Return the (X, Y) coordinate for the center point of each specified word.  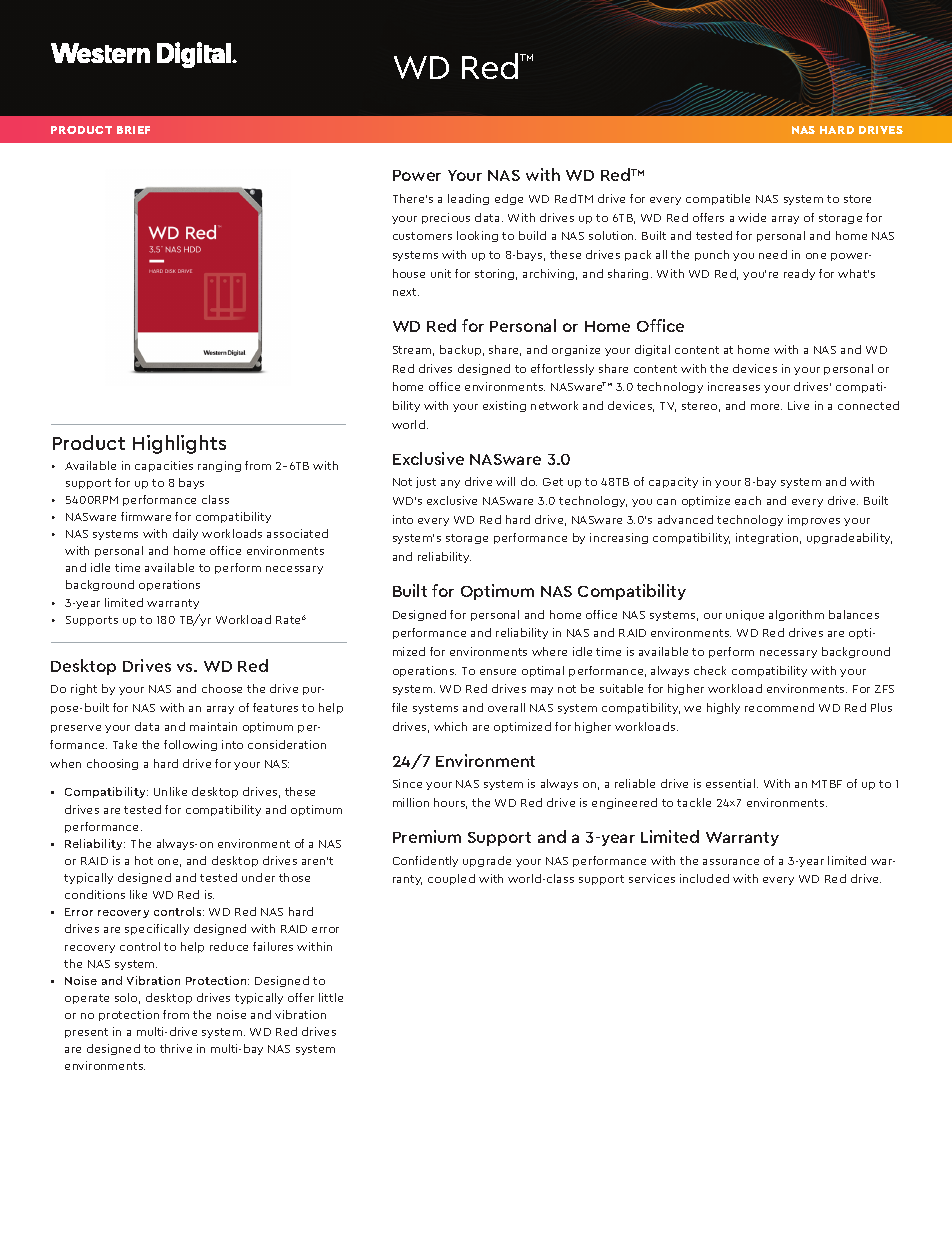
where (549, 651)
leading (468, 199)
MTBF (827, 784)
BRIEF (133, 130)
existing (504, 406)
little (331, 997)
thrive (176, 1048)
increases (734, 386)
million (411, 802)
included (704, 878)
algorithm (796, 615)
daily (185, 534)
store (857, 199)
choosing (112, 764)
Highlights (179, 444)
